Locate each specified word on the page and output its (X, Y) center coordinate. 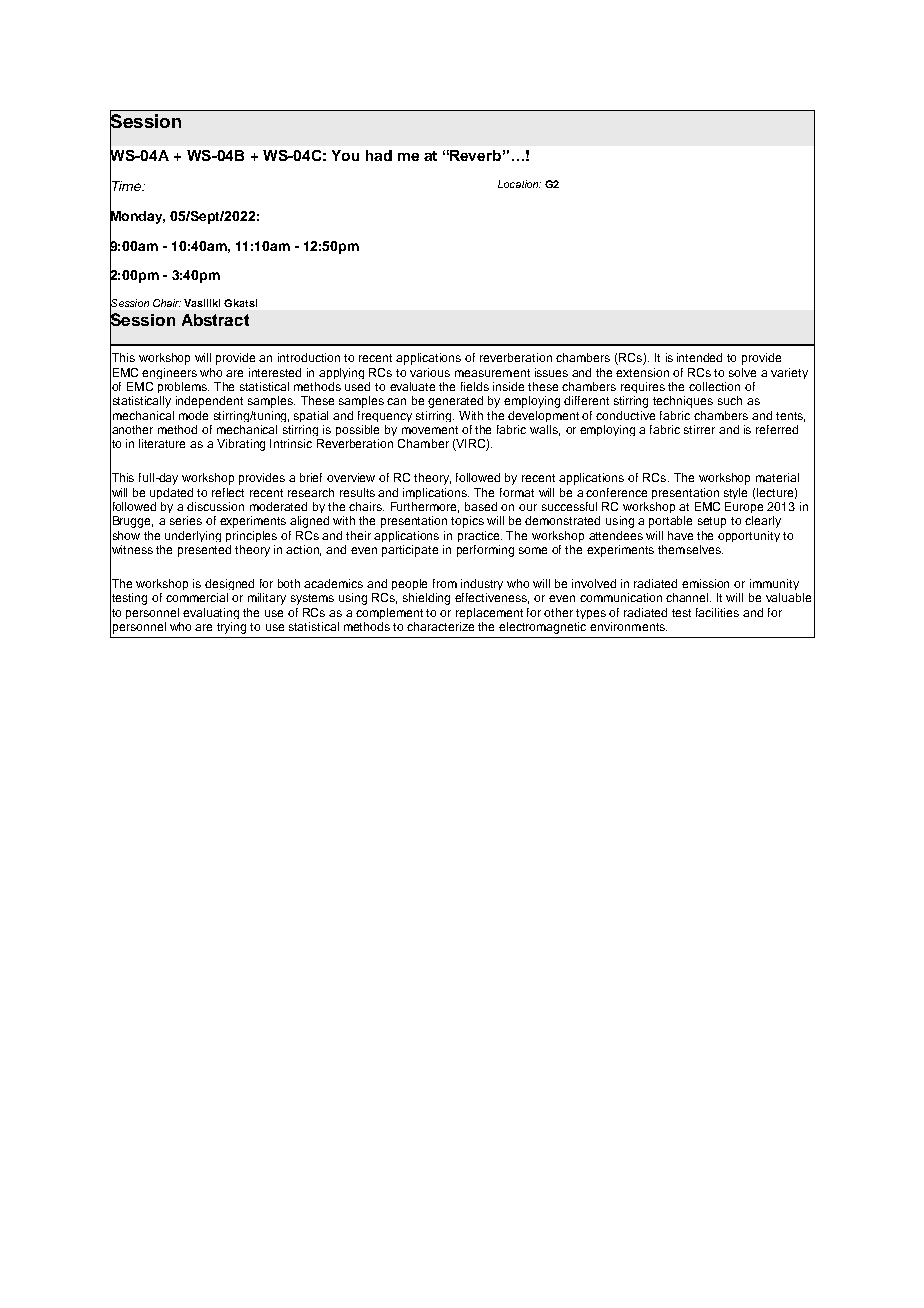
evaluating (211, 613)
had (379, 155)
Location (519, 184)
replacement (489, 613)
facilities (717, 612)
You (345, 155)
